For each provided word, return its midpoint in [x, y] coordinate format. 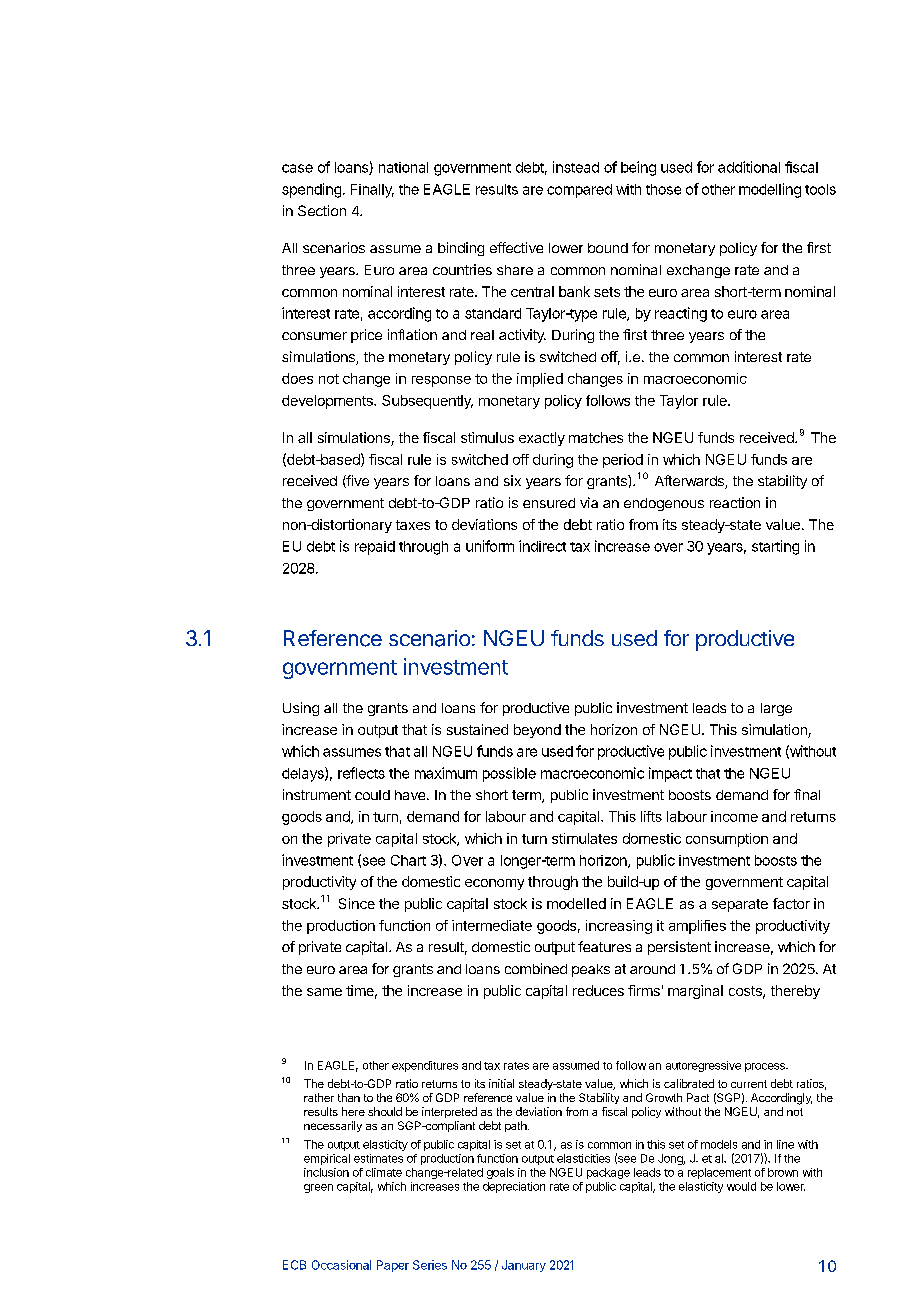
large [776, 709]
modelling [770, 190]
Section [322, 210]
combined [536, 968]
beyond [537, 731]
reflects [361, 773]
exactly [542, 439]
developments [328, 402]
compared [579, 191]
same [324, 992]
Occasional [341, 1265]
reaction [735, 502]
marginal [695, 992]
